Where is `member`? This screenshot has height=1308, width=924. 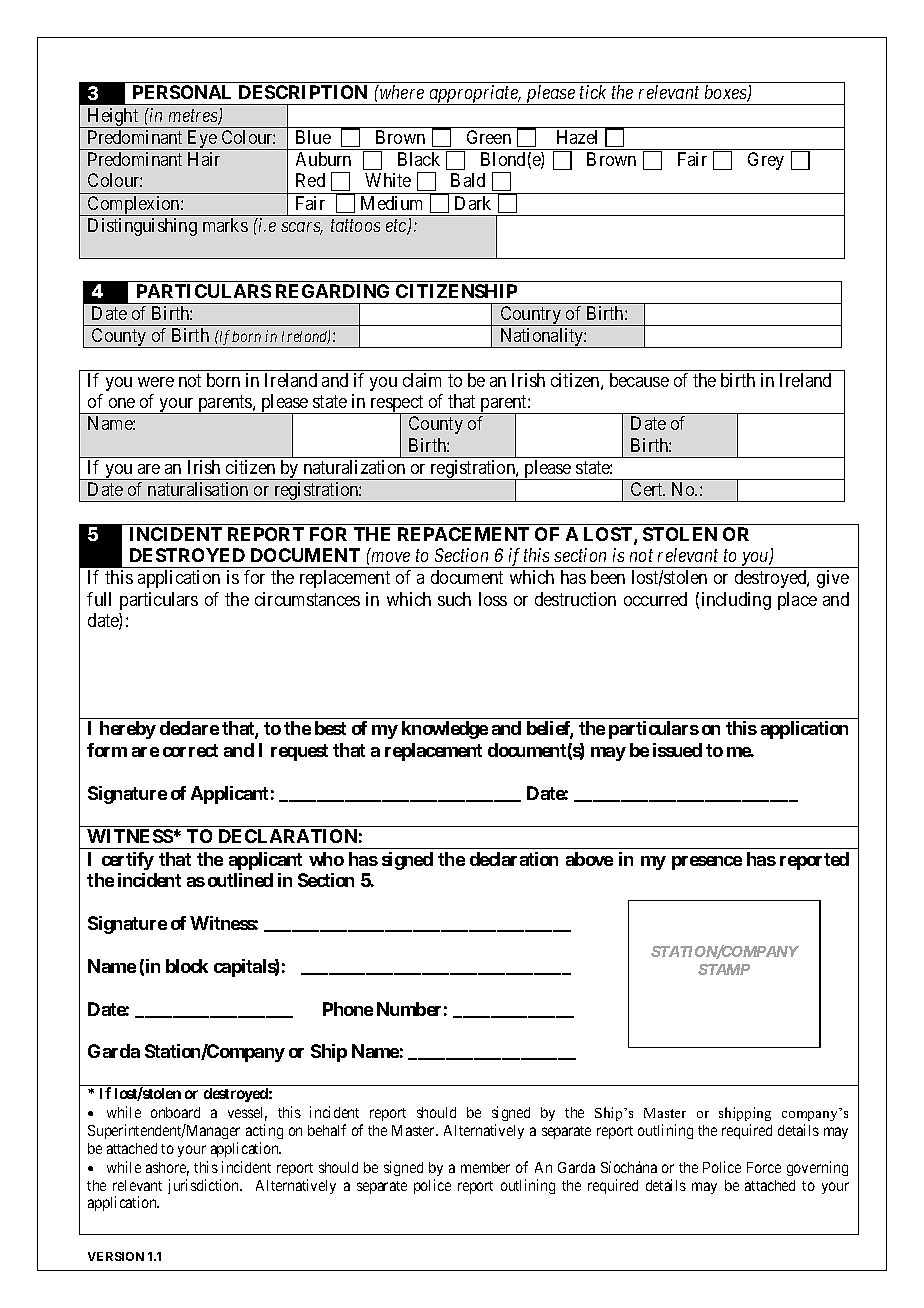
member is located at coordinates (485, 1167).
